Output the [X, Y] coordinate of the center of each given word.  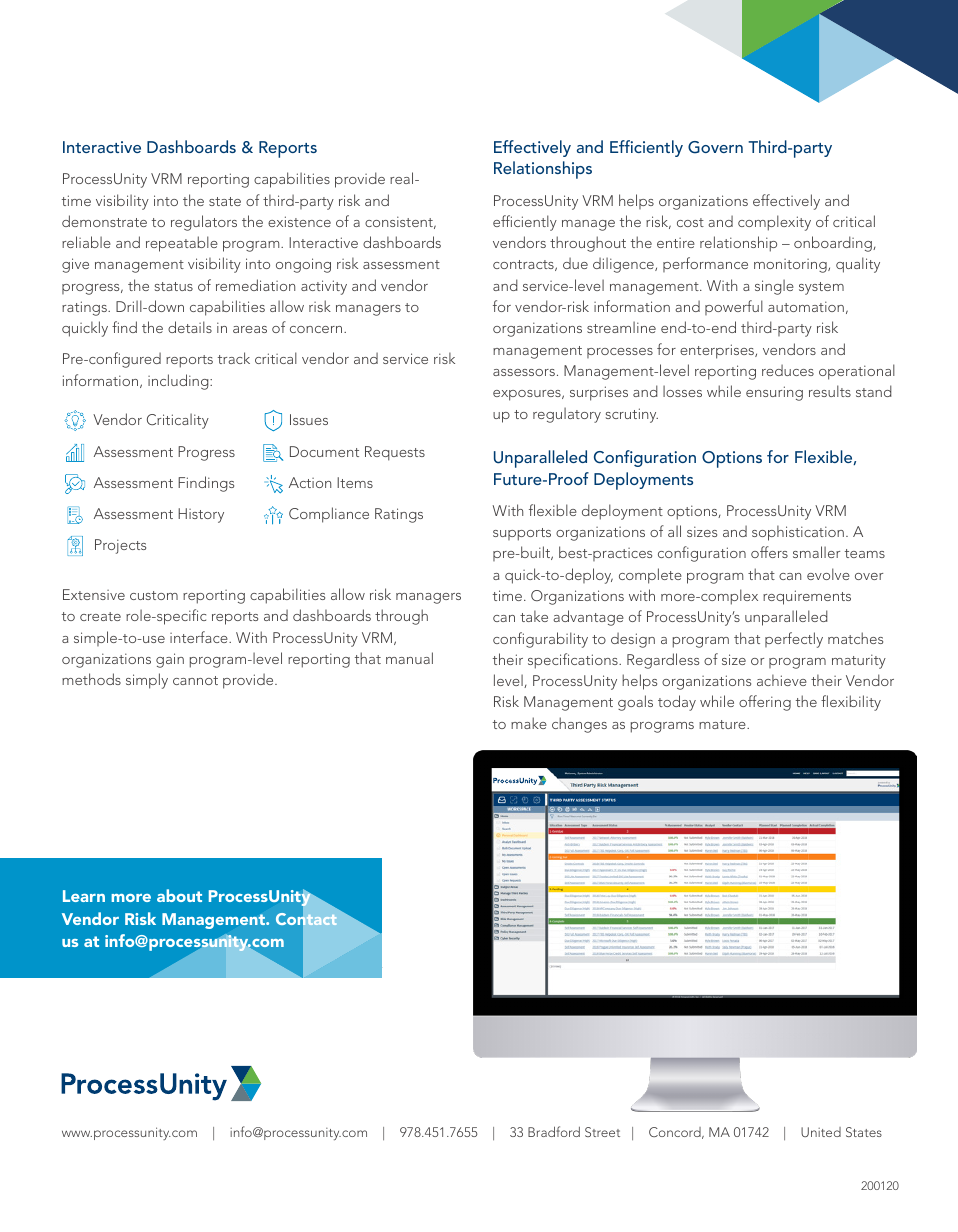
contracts [524, 265]
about [179, 895]
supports [522, 534]
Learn [84, 896]
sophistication [798, 533]
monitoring [791, 266]
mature [723, 724]
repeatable [182, 244]
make [529, 723]
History [201, 515]
